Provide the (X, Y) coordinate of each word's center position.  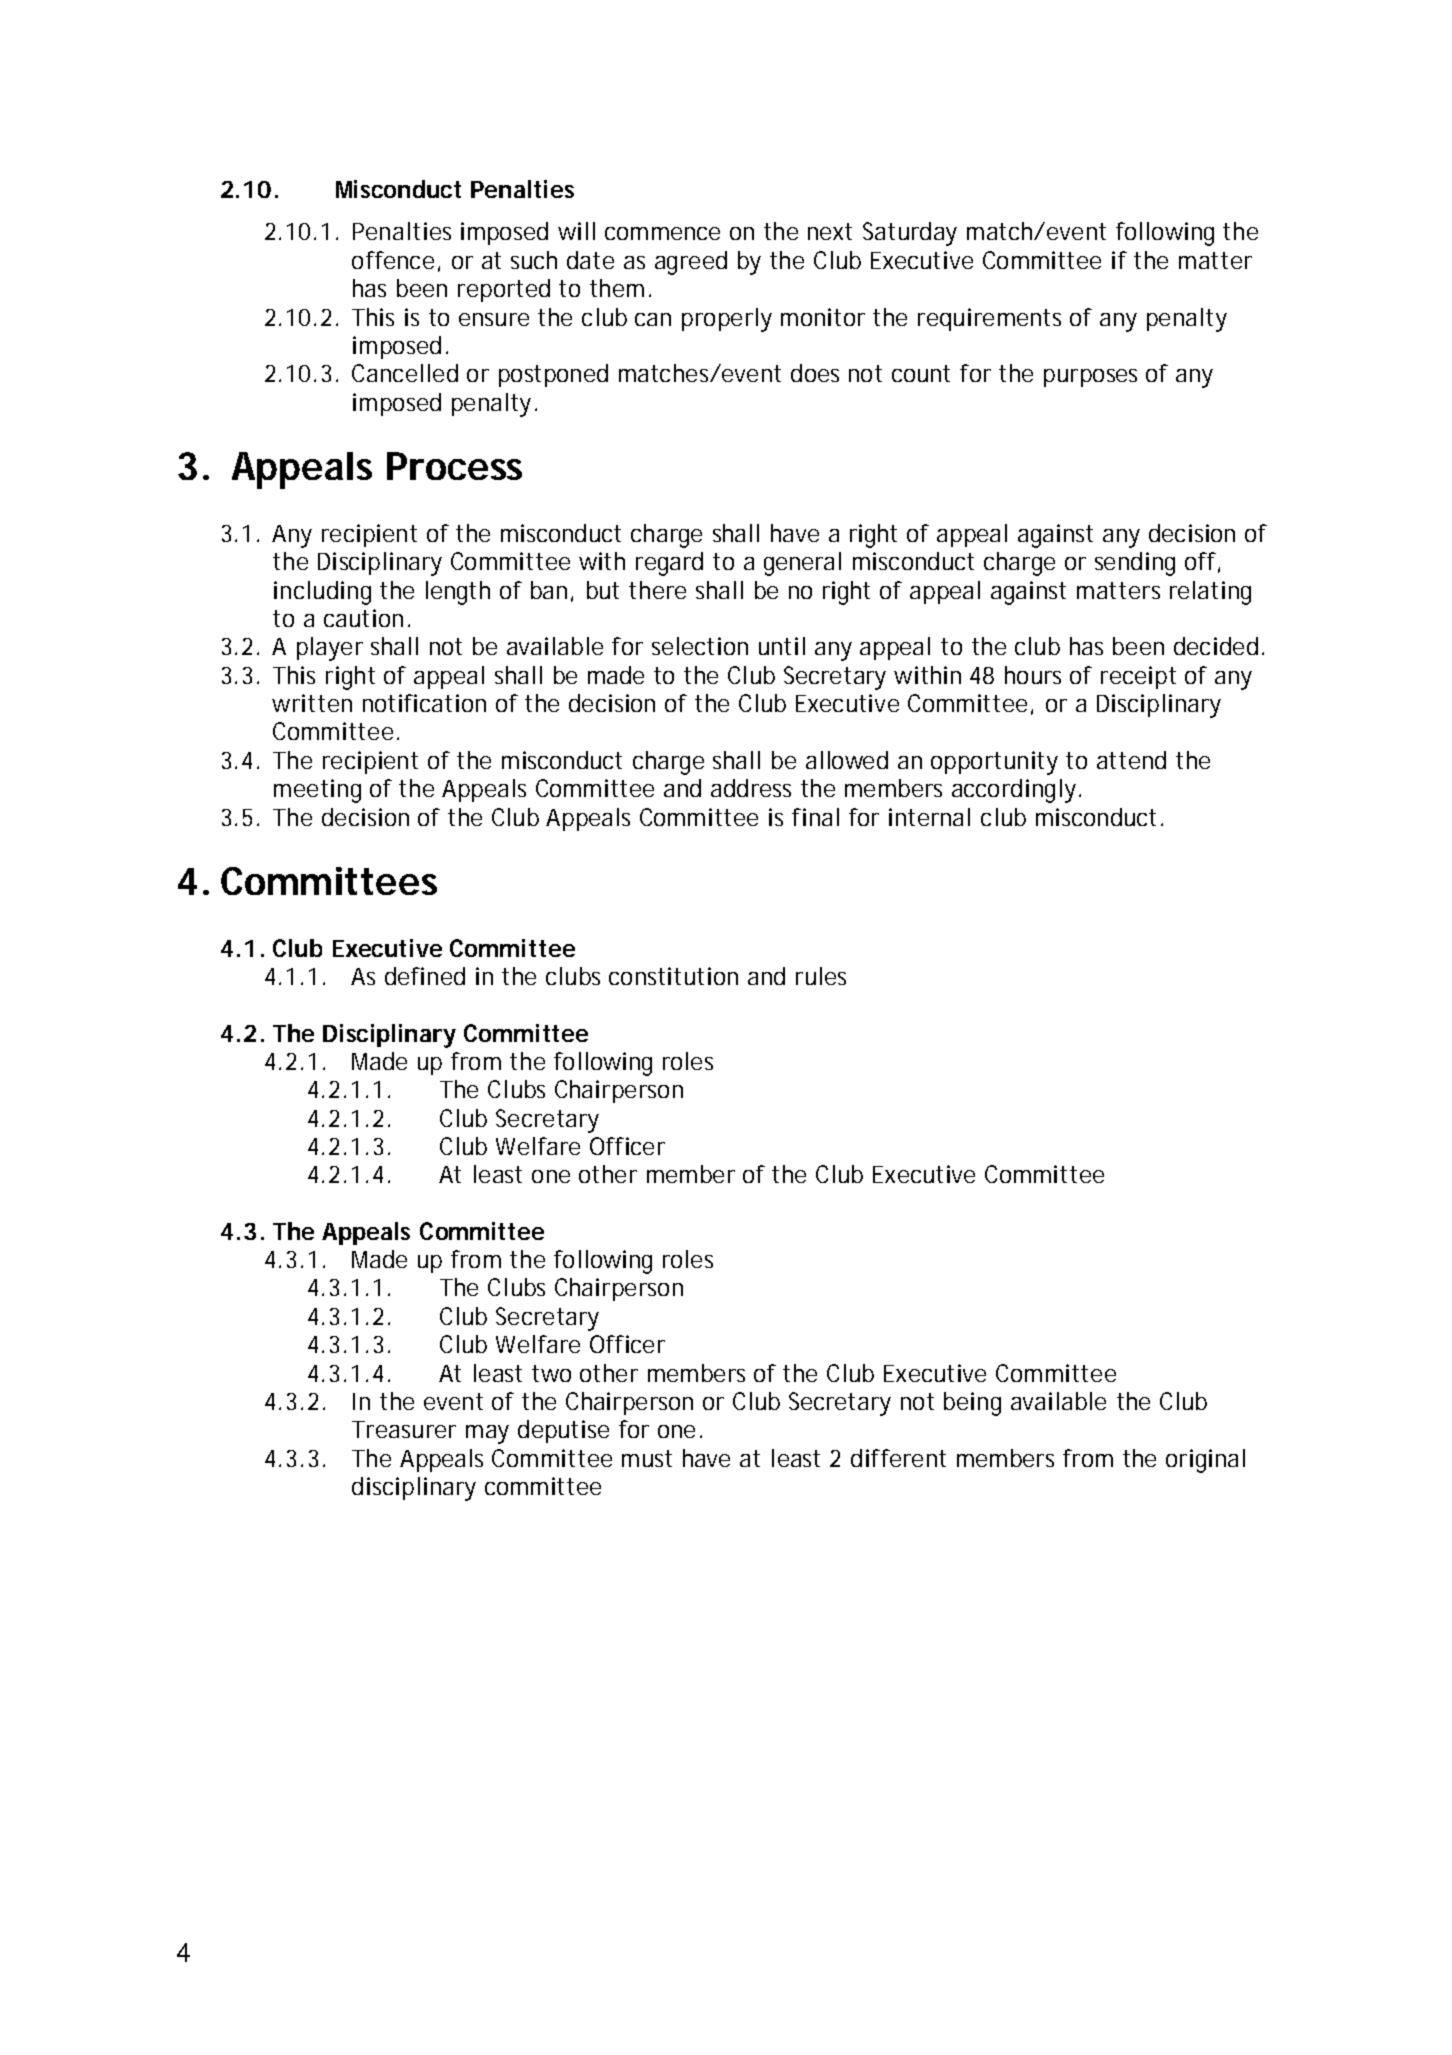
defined (425, 976)
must (647, 1458)
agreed (691, 263)
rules (821, 976)
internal (929, 817)
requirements (989, 319)
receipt (1138, 677)
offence (393, 260)
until (782, 646)
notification (424, 703)
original (1205, 1461)
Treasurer (404, 1429)
